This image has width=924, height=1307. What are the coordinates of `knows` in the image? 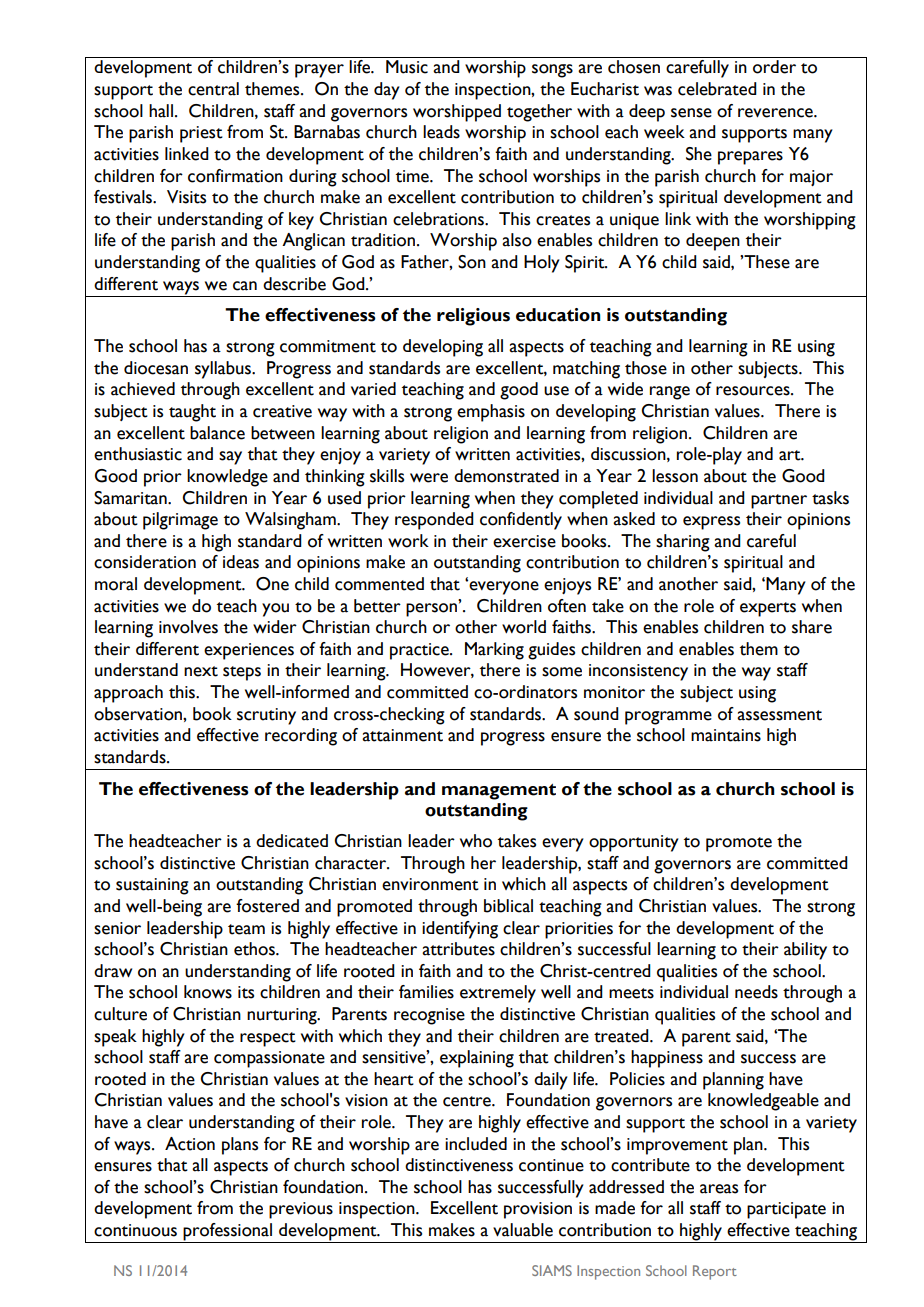 It's located at (208, 992).
